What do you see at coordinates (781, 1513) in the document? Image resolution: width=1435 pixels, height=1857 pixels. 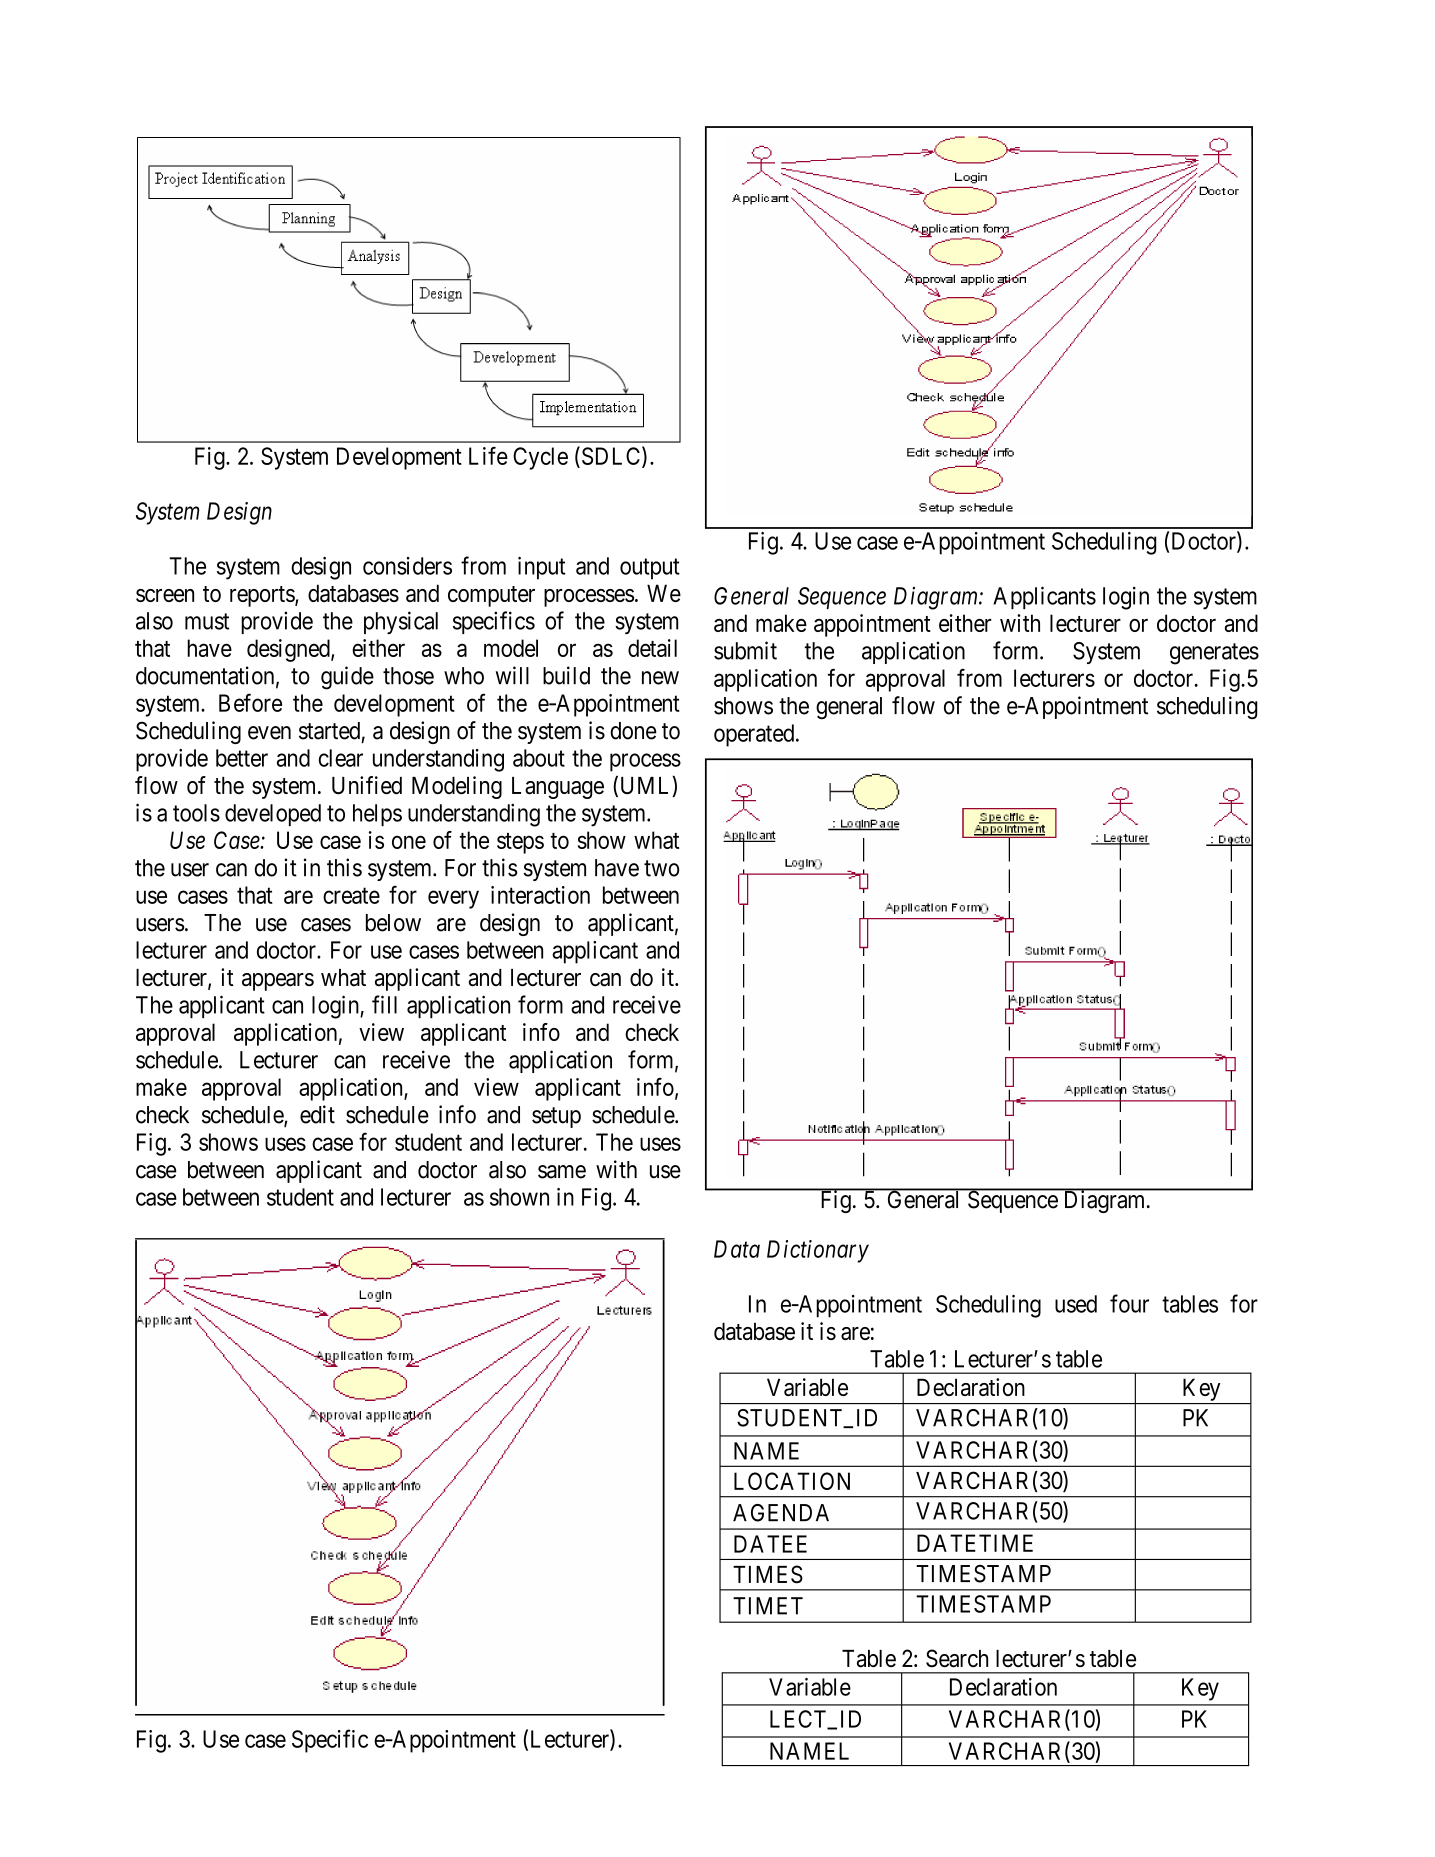 I see `AGENDA` at bounding box center [781, 1513].
